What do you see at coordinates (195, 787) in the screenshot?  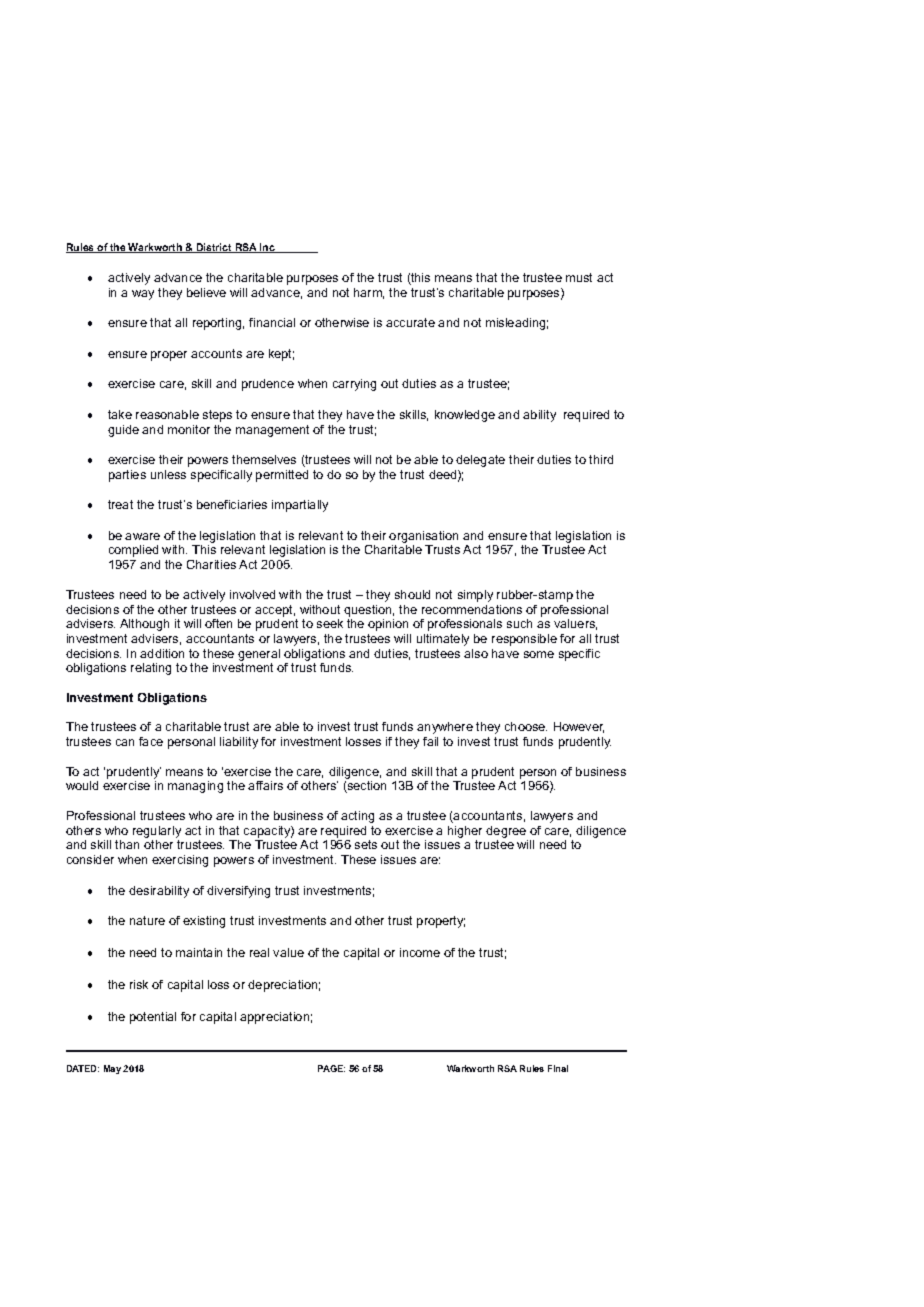 I see `managing` at bounding box center [195, 787].
